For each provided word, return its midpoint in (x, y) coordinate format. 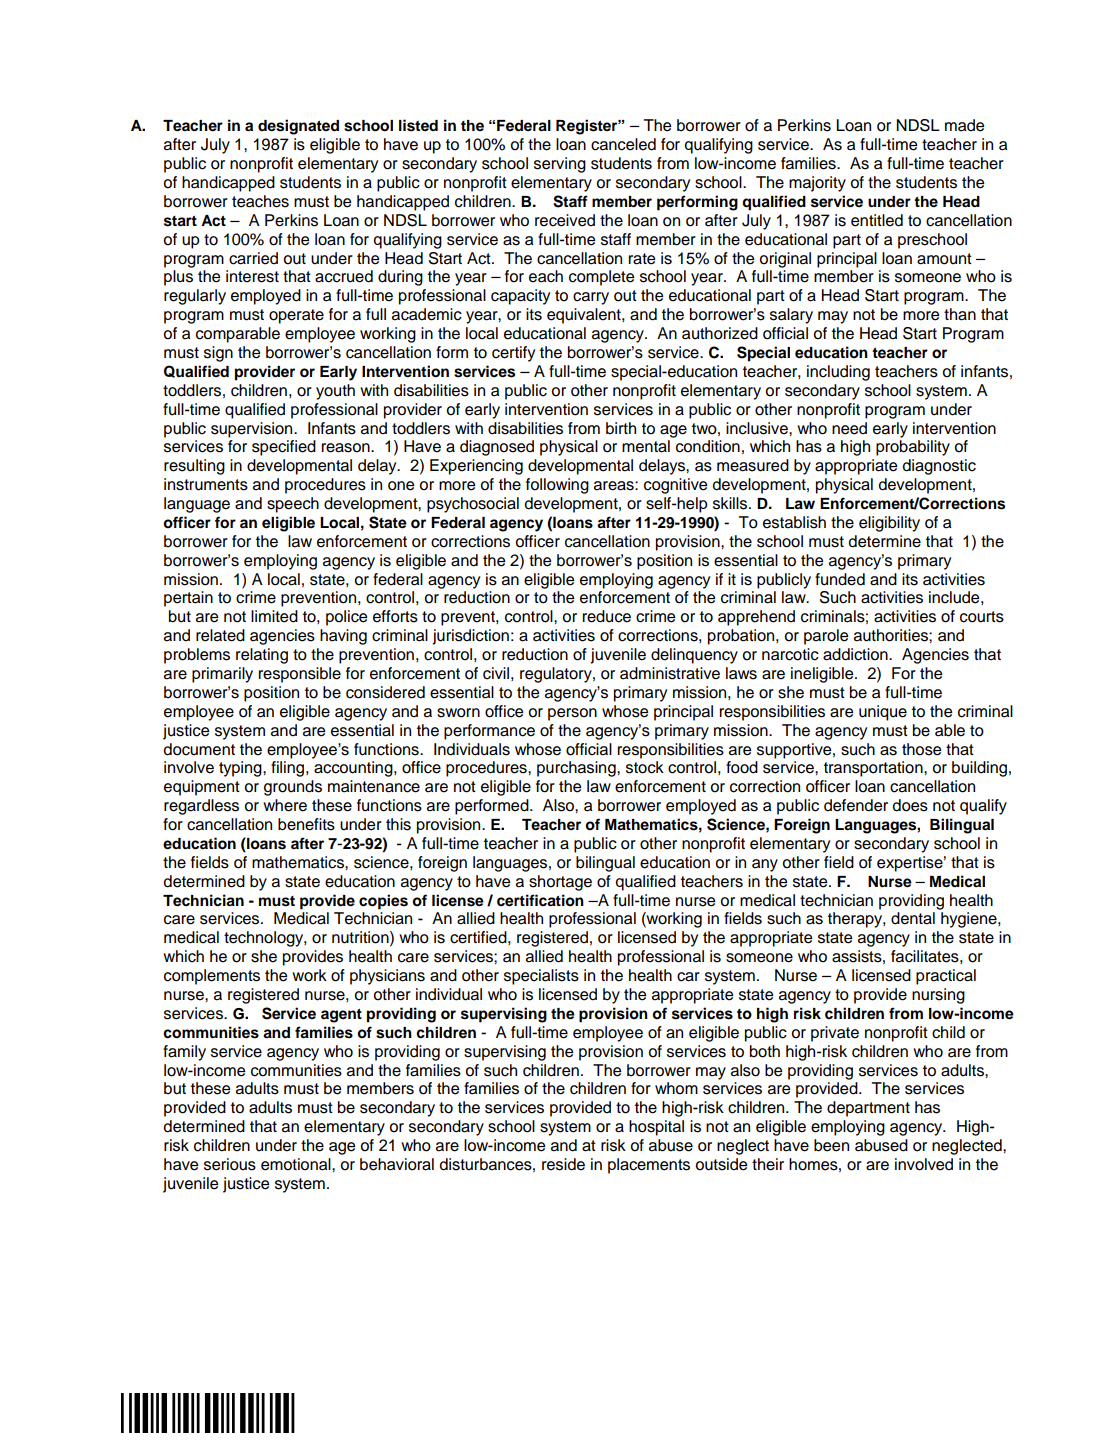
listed (418, 125)
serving (560, 165)
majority (817, 184)
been (831, 1145)
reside (563, 1164)
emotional (297, 1164)
